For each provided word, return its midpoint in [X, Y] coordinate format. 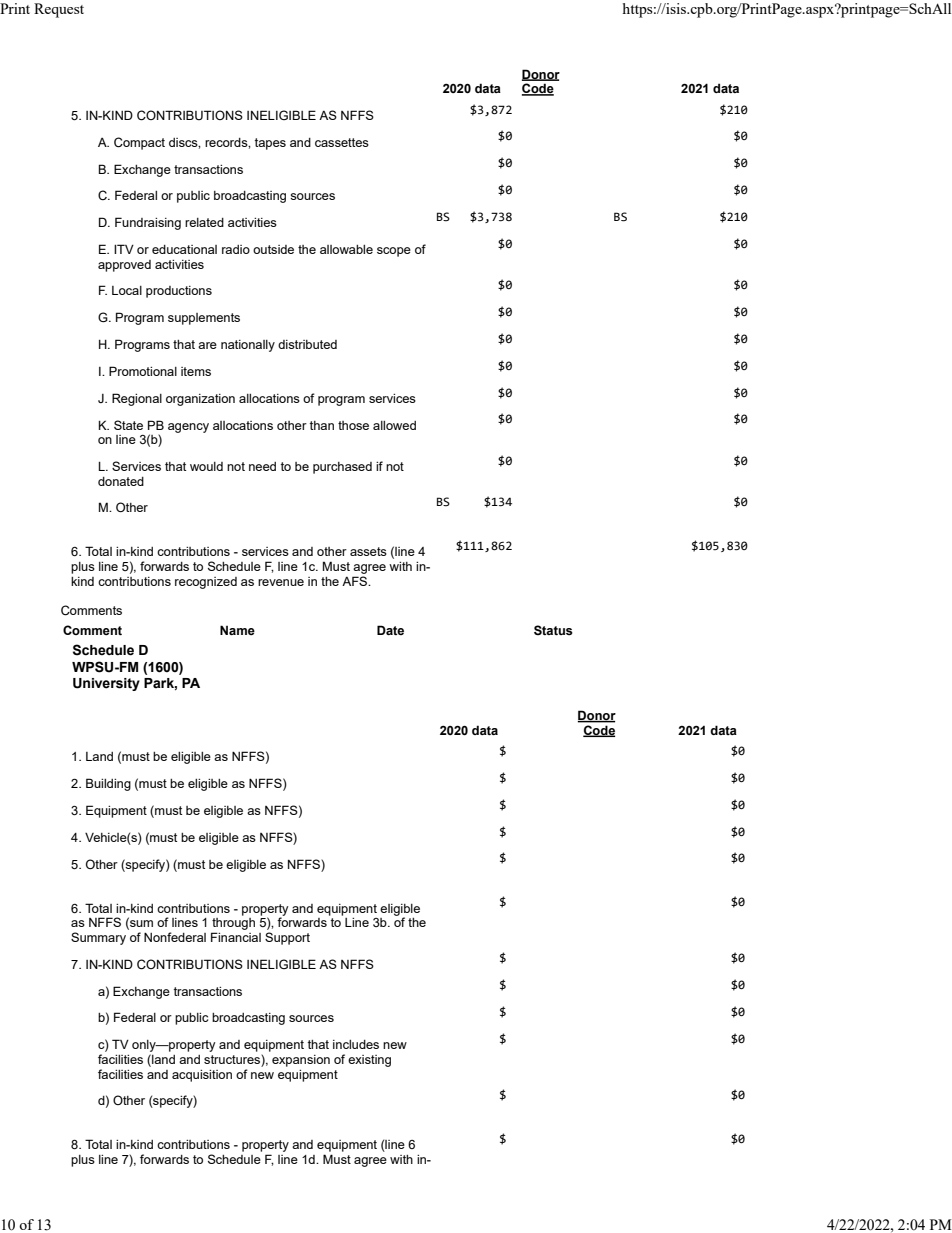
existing [369, 1061]
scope [394, 252]
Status [553, 630]
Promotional [143, 371]
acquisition [202, 1076]
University [106, 684]
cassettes [342, 142]
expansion [301, 1061]
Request [59, 10]
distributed [307, 344]
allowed [394, 425]
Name [237, 630]
